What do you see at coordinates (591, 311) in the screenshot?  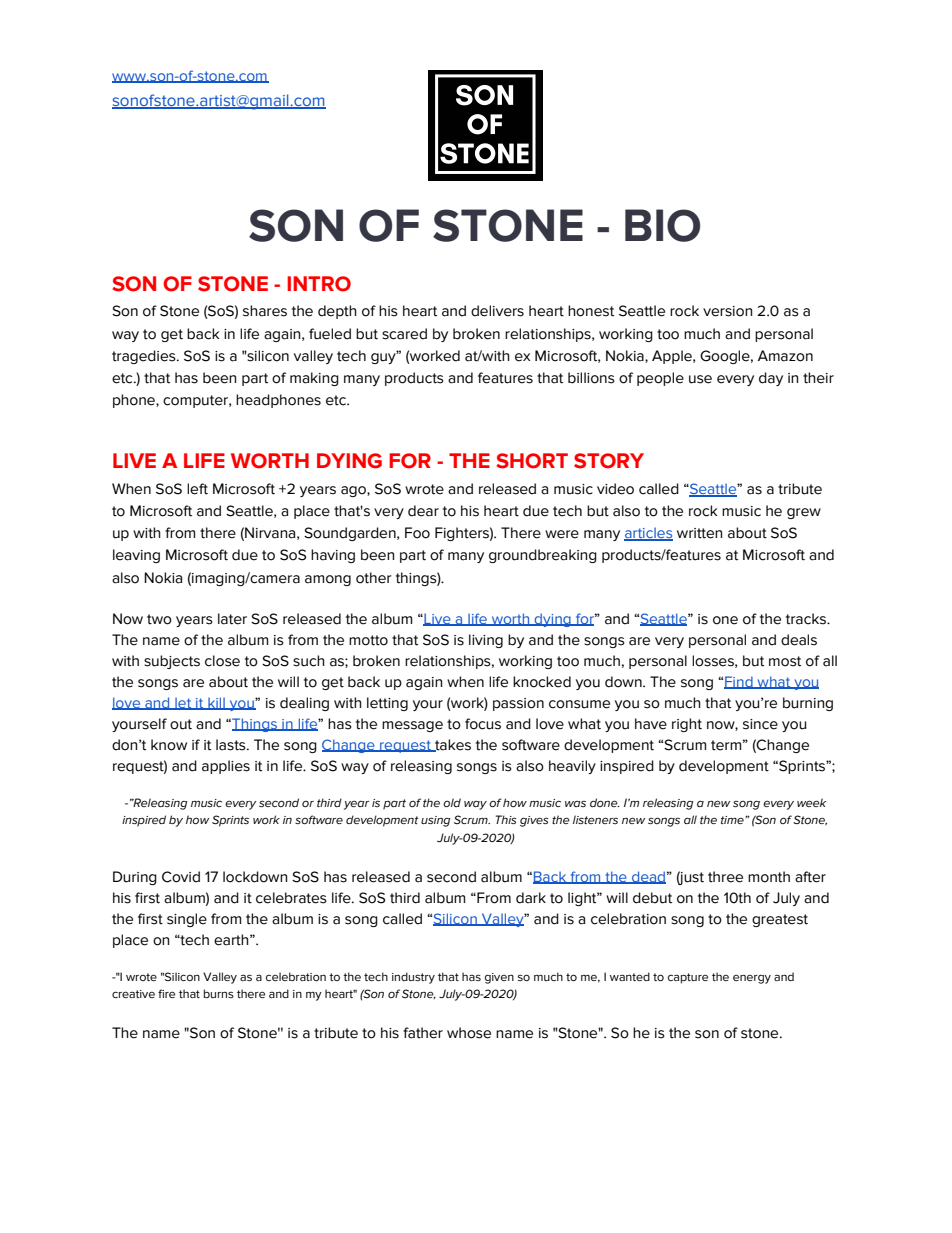 I see `honest` at bounding box center [591, 311].
